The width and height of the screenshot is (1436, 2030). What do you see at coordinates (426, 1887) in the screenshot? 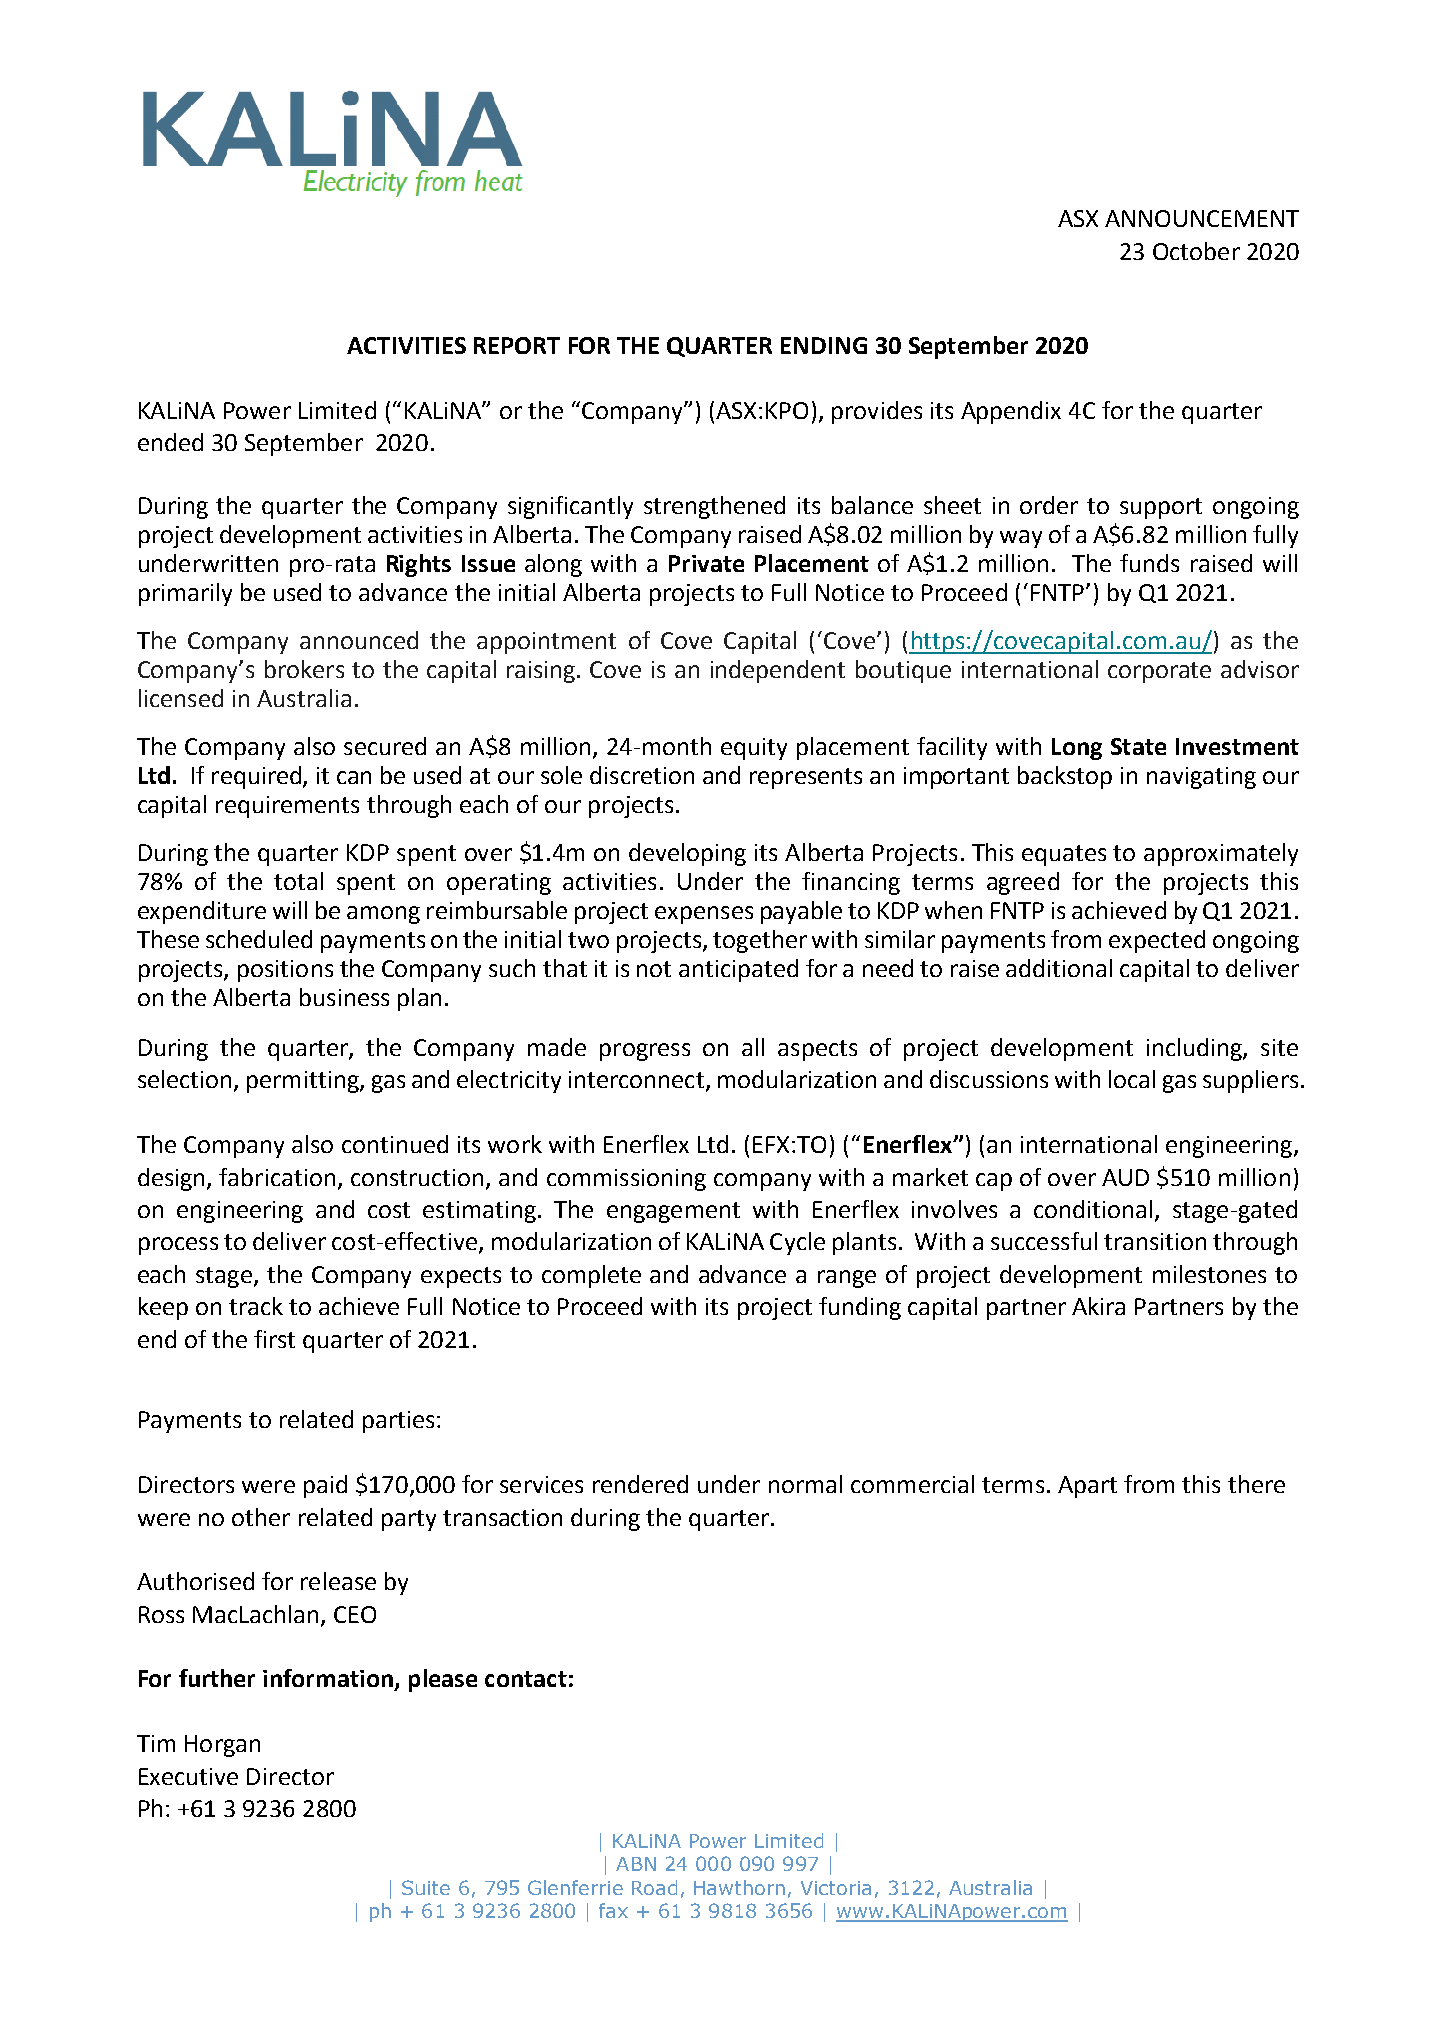
I see `Suite` at bounding box center [426, 1887].
